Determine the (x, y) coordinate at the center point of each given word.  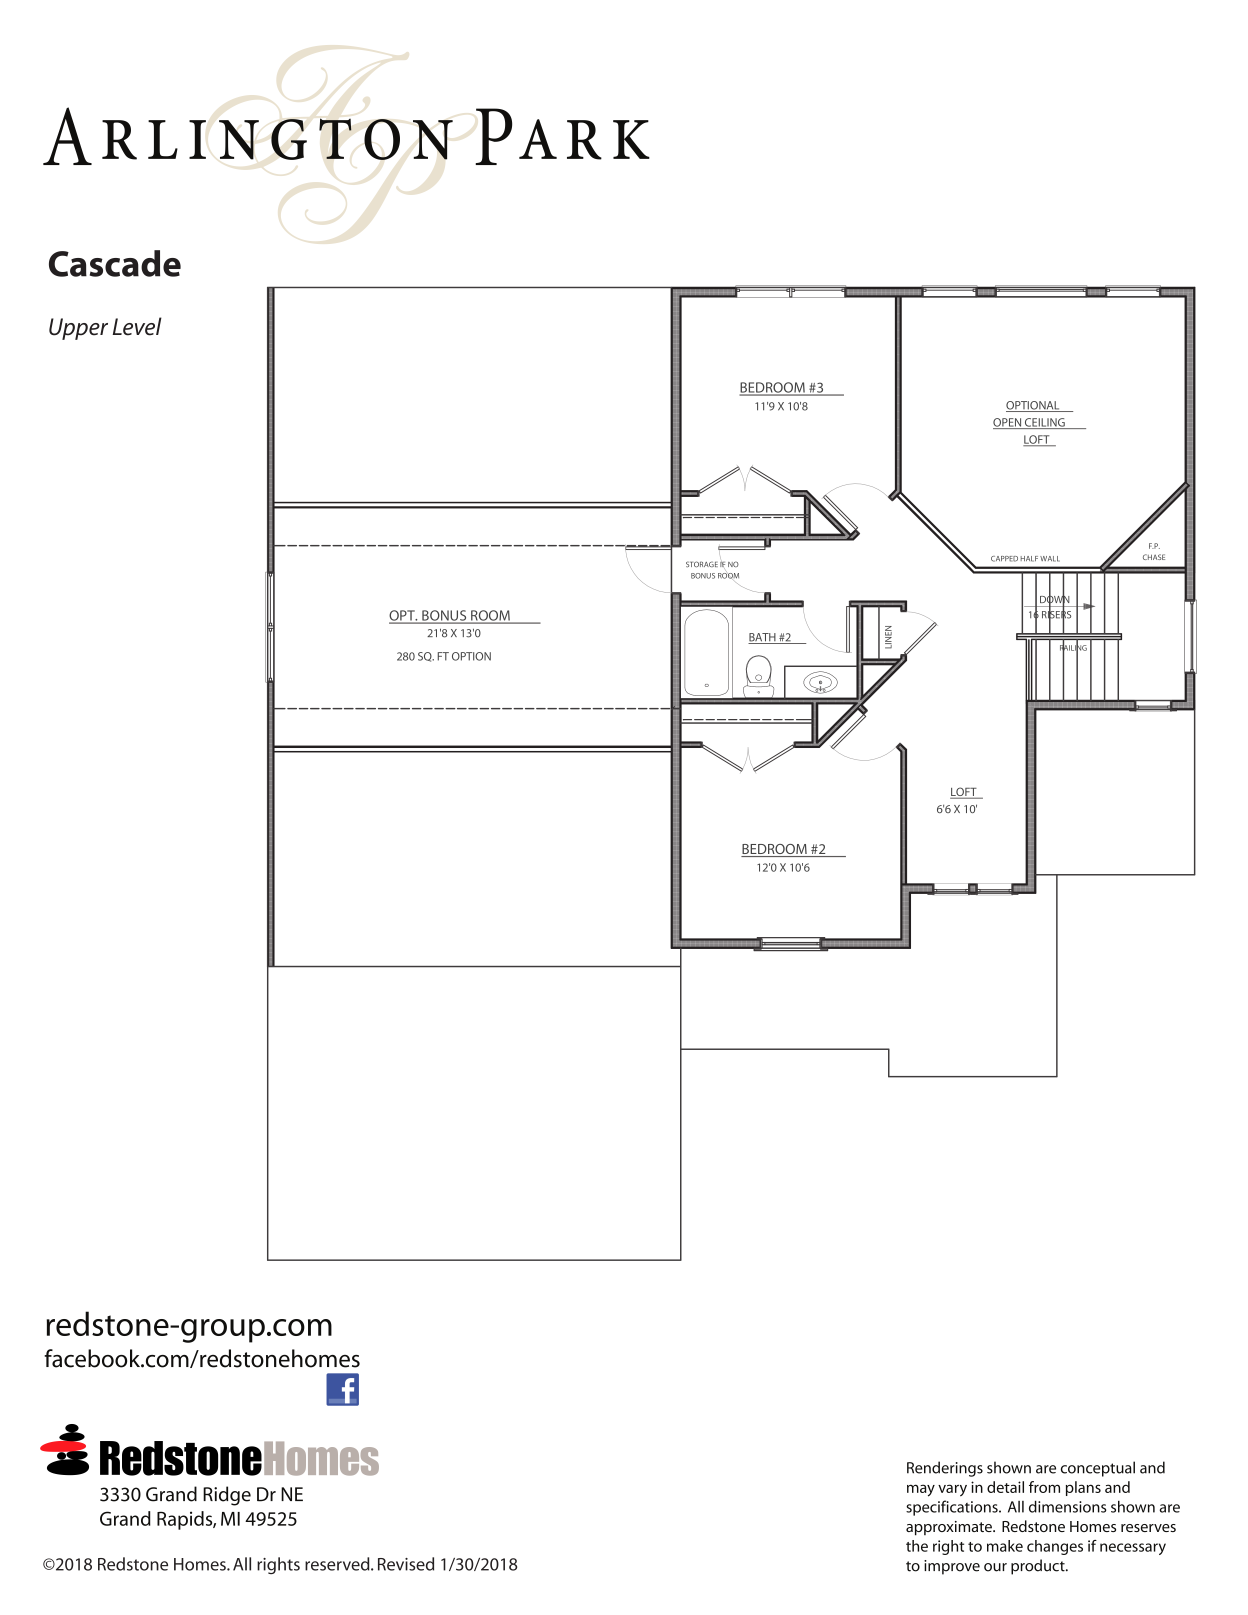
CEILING (1045, 423)
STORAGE (702, 564)
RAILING (1073, 648)
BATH (763, 638)
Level (137, 326)
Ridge (227, 1496)
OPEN (1008, 423)
